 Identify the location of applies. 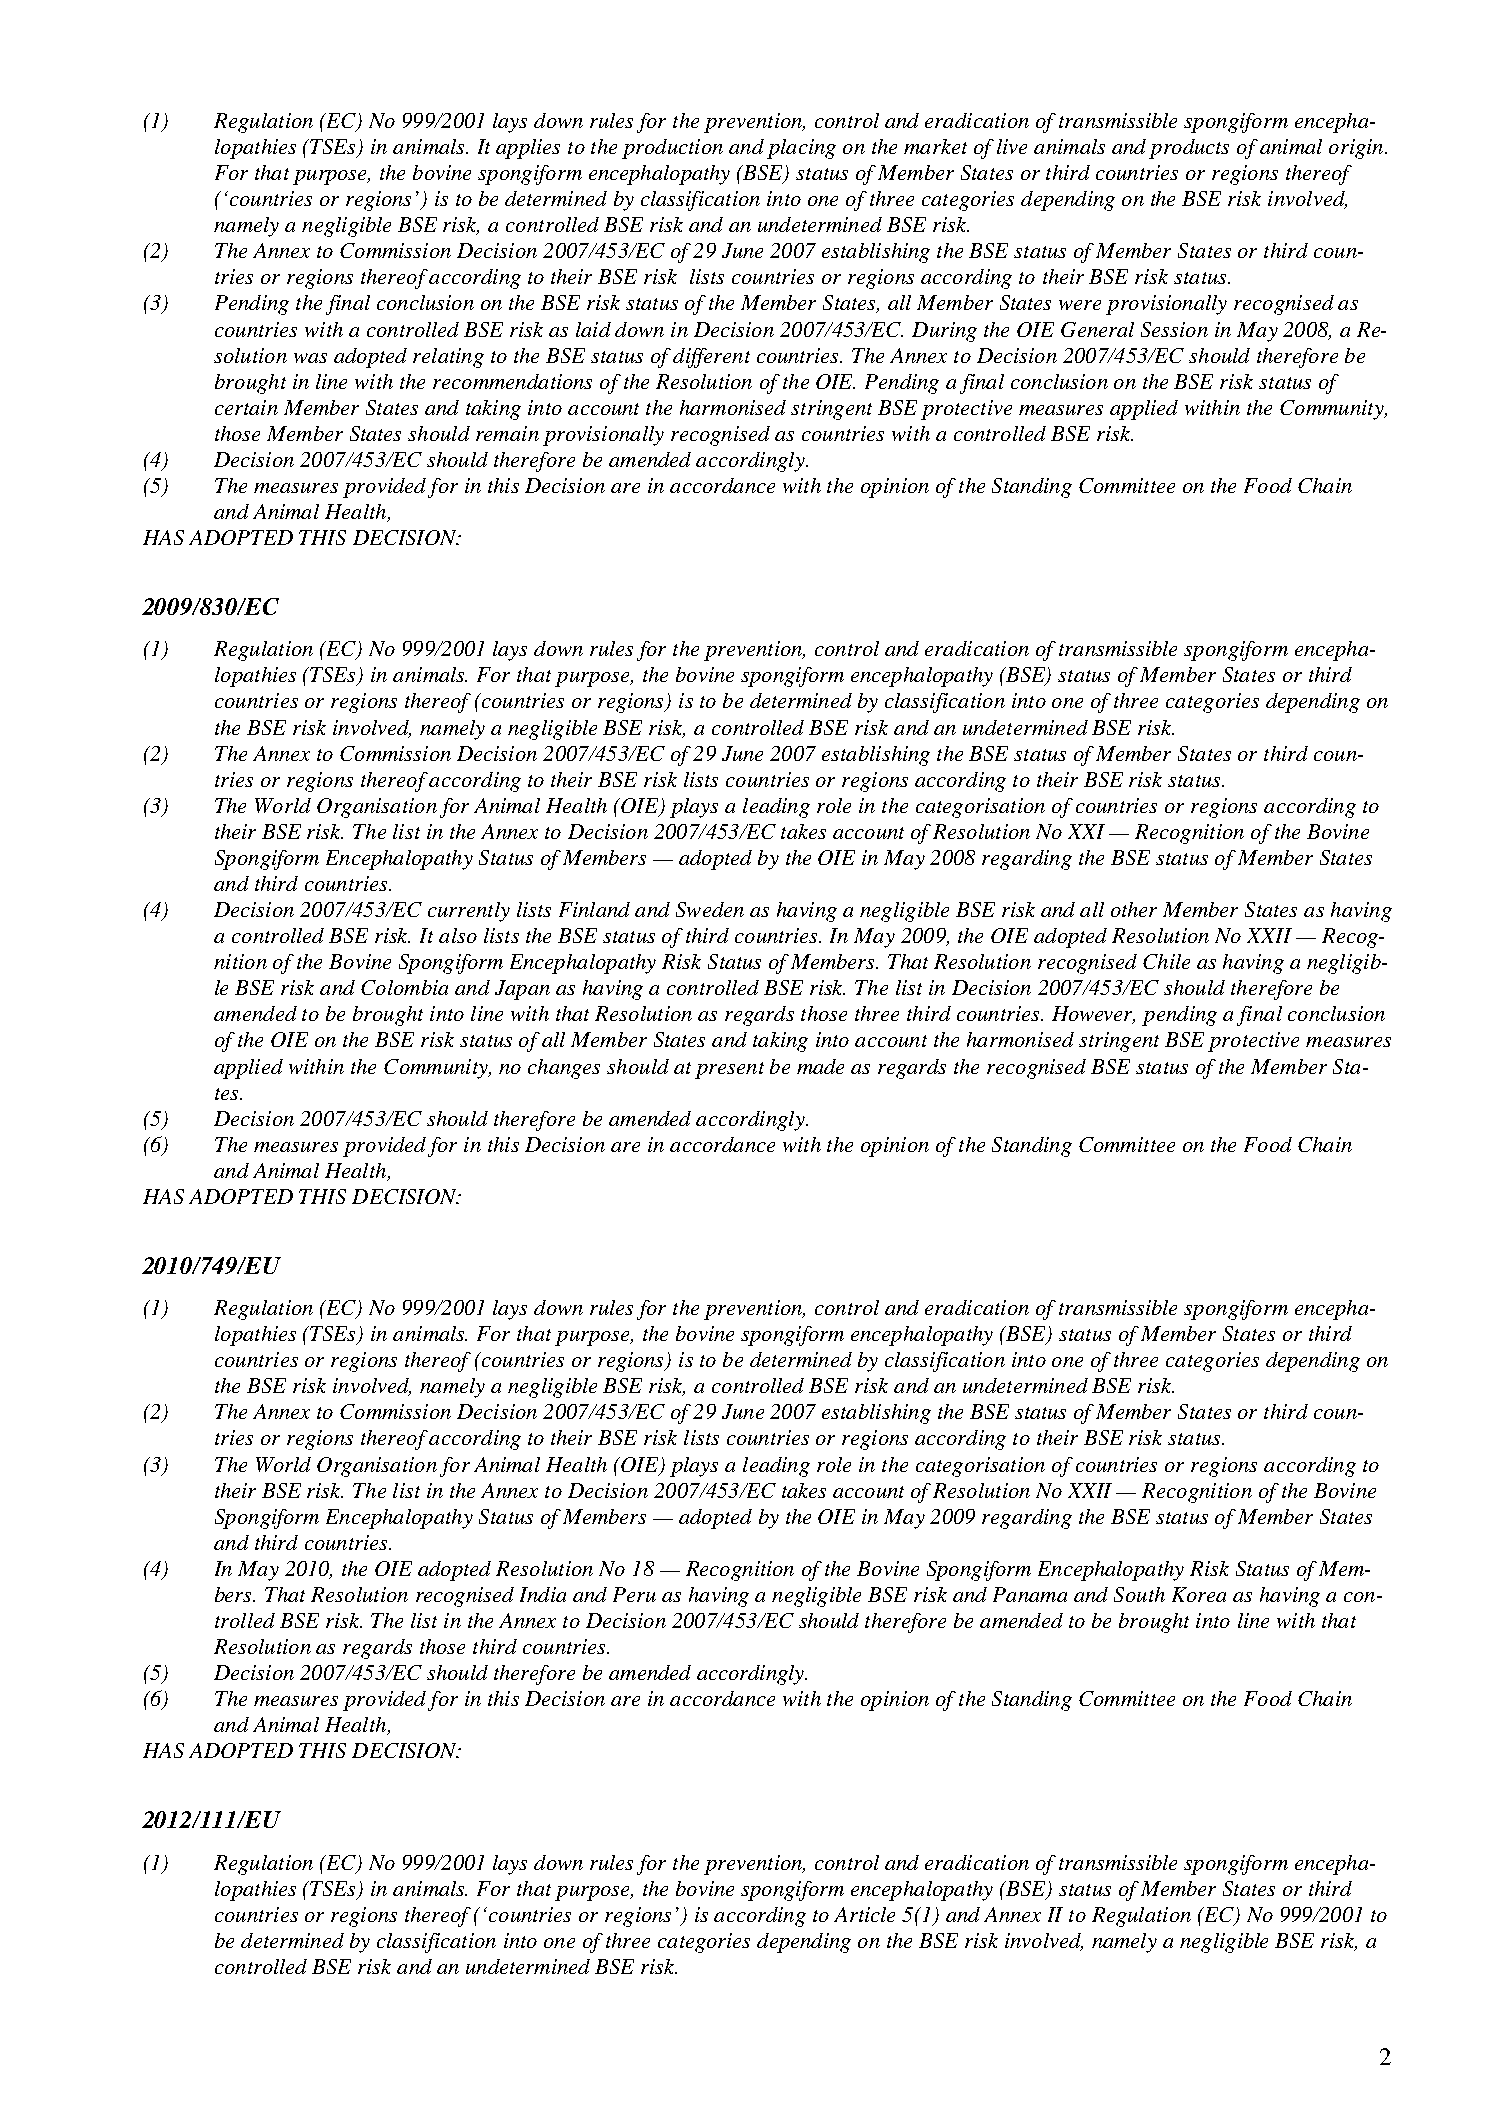
(528, 149).
